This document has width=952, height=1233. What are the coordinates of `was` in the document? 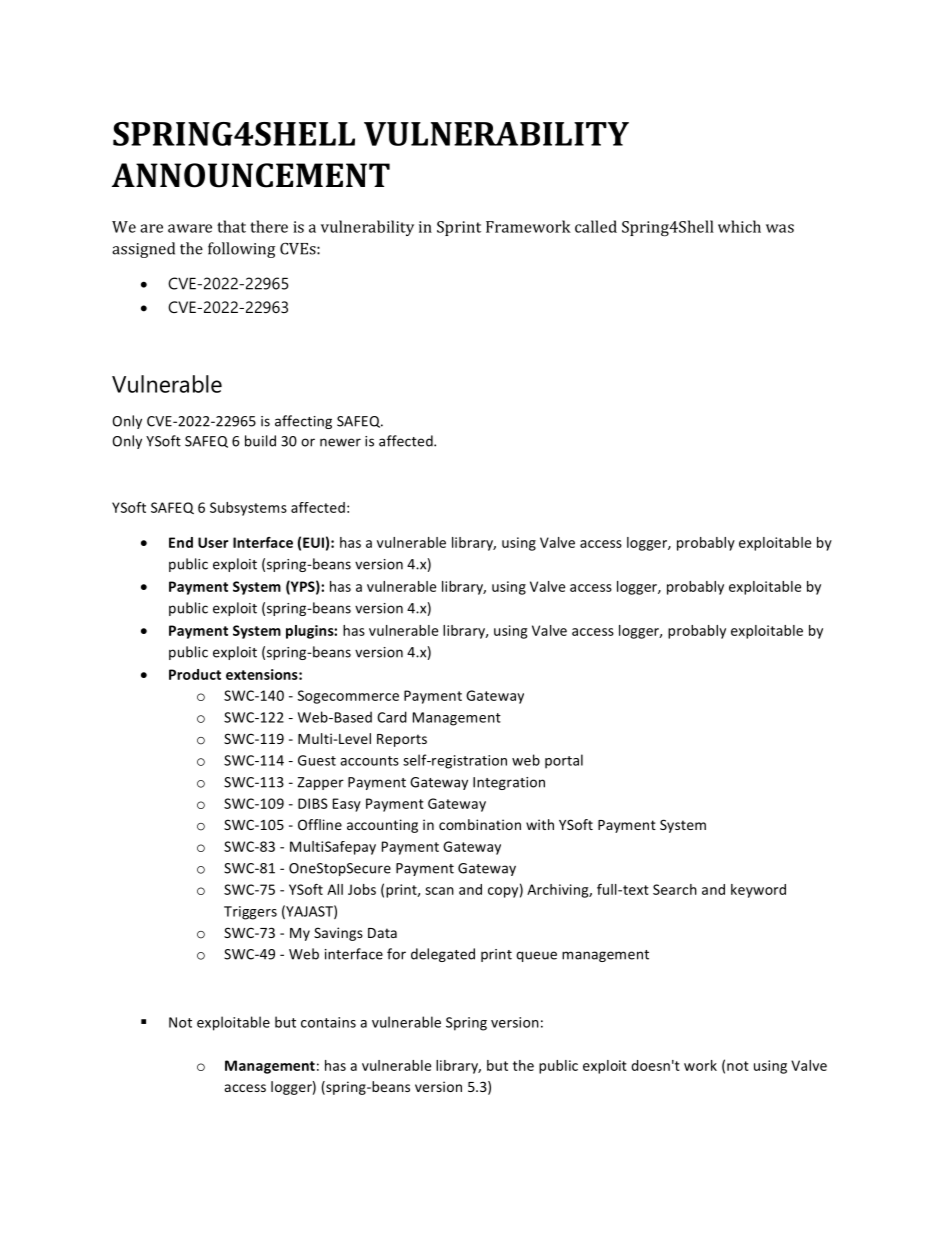 It's located at (780, 228).
